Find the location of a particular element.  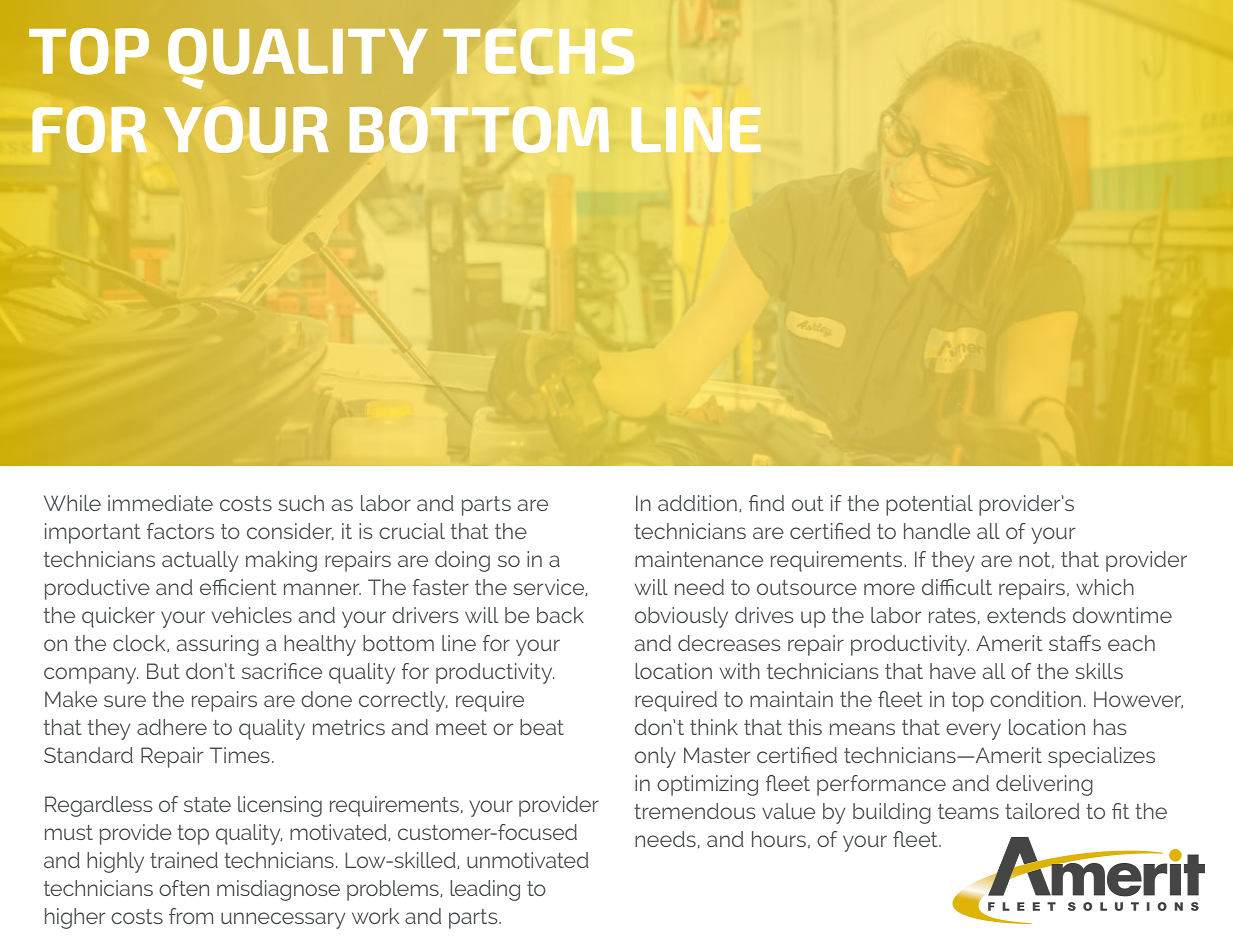

addition is located at coordinates (697, 503).
